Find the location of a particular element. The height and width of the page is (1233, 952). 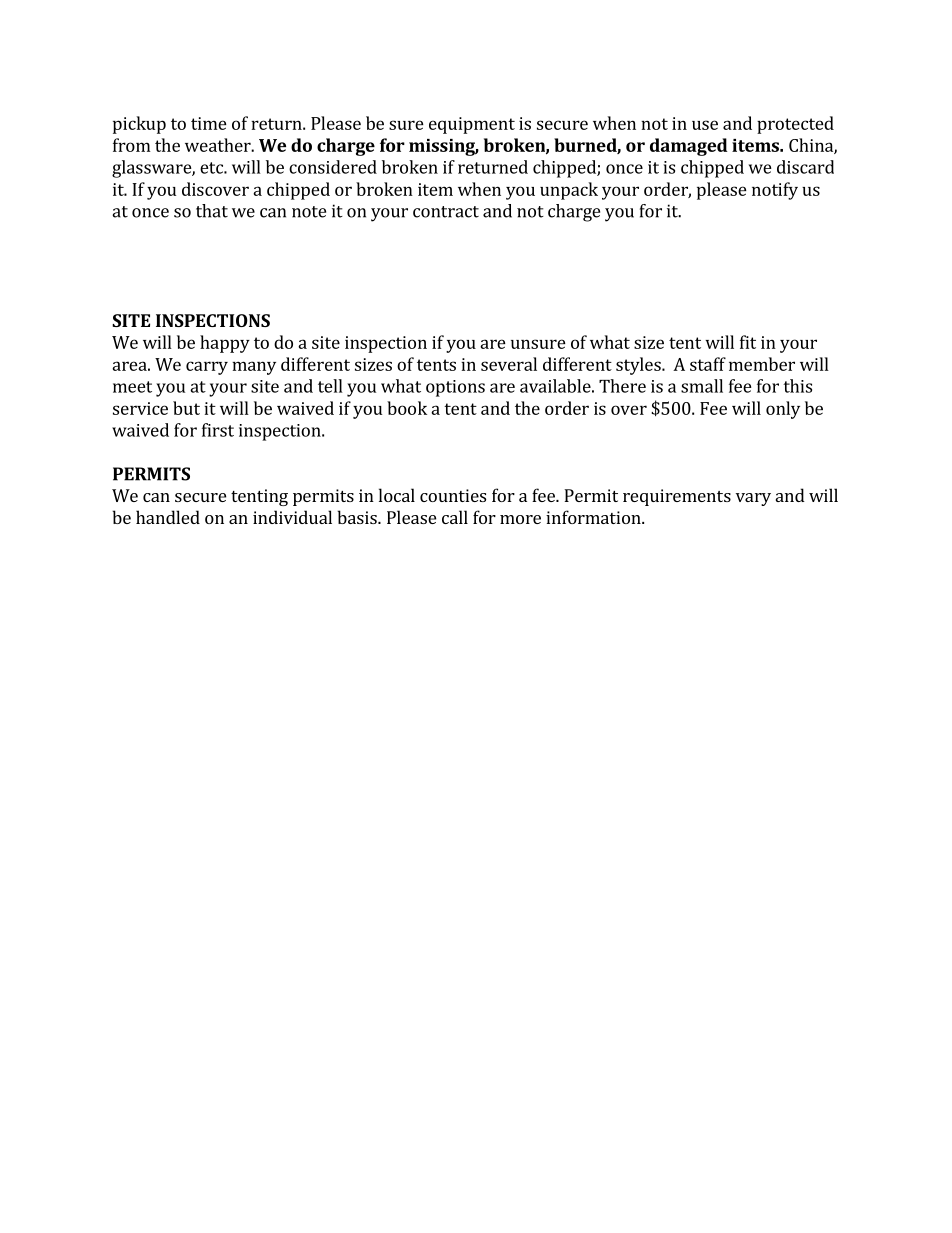

that is located at coordinates (212, 211).
